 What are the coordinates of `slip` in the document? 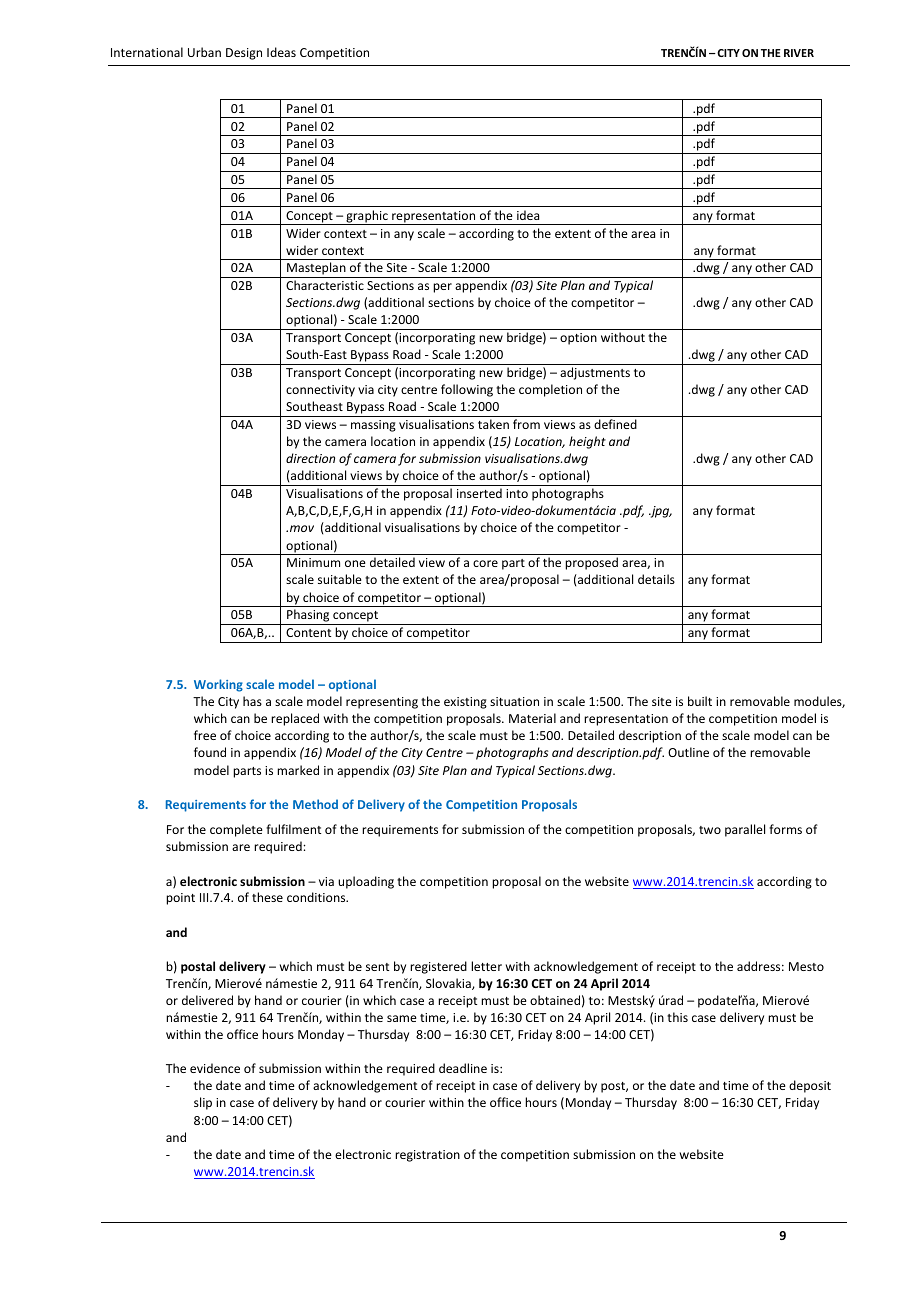 It's located at (203, 1103).
